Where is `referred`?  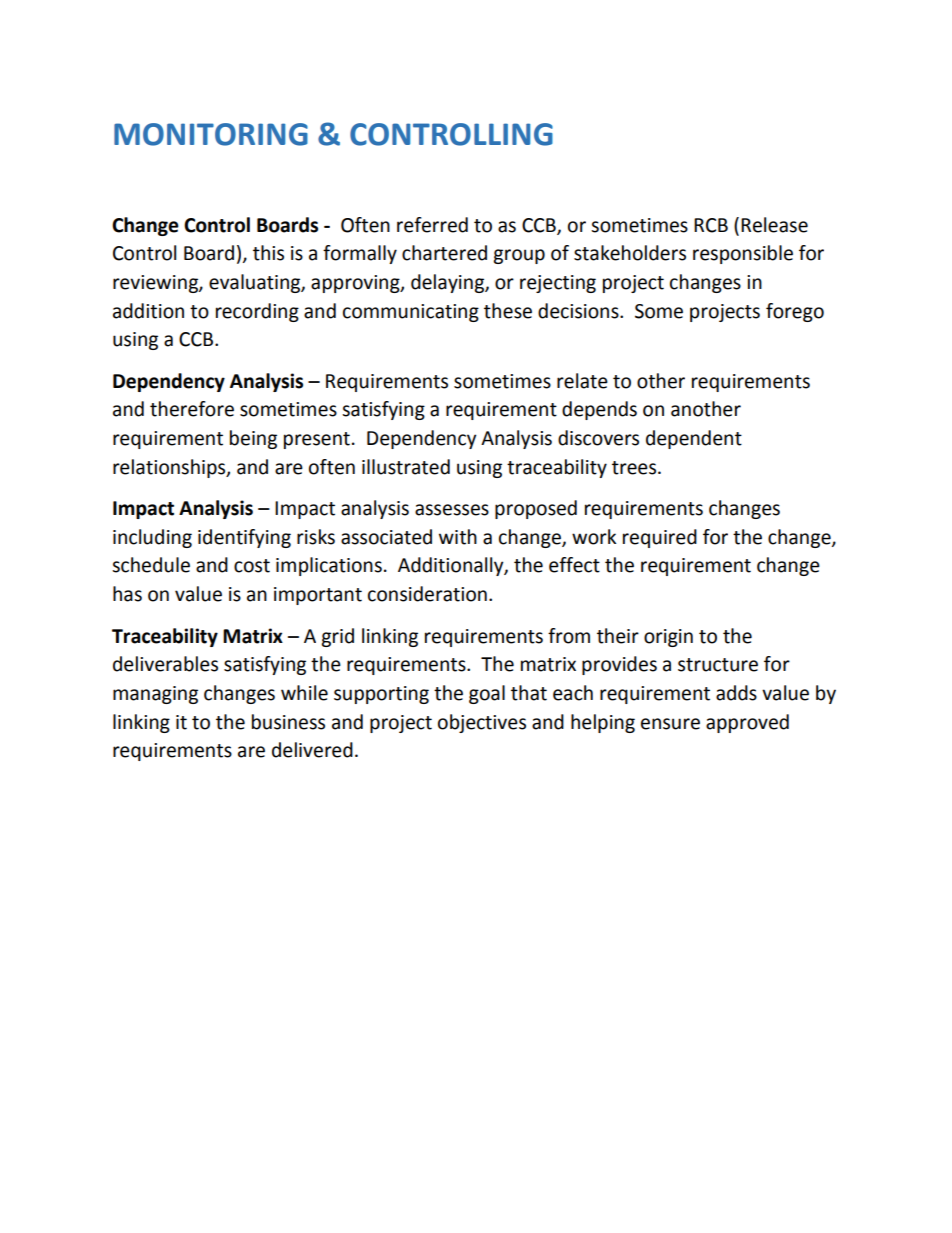
referred is located at coordinates (432, 225).
